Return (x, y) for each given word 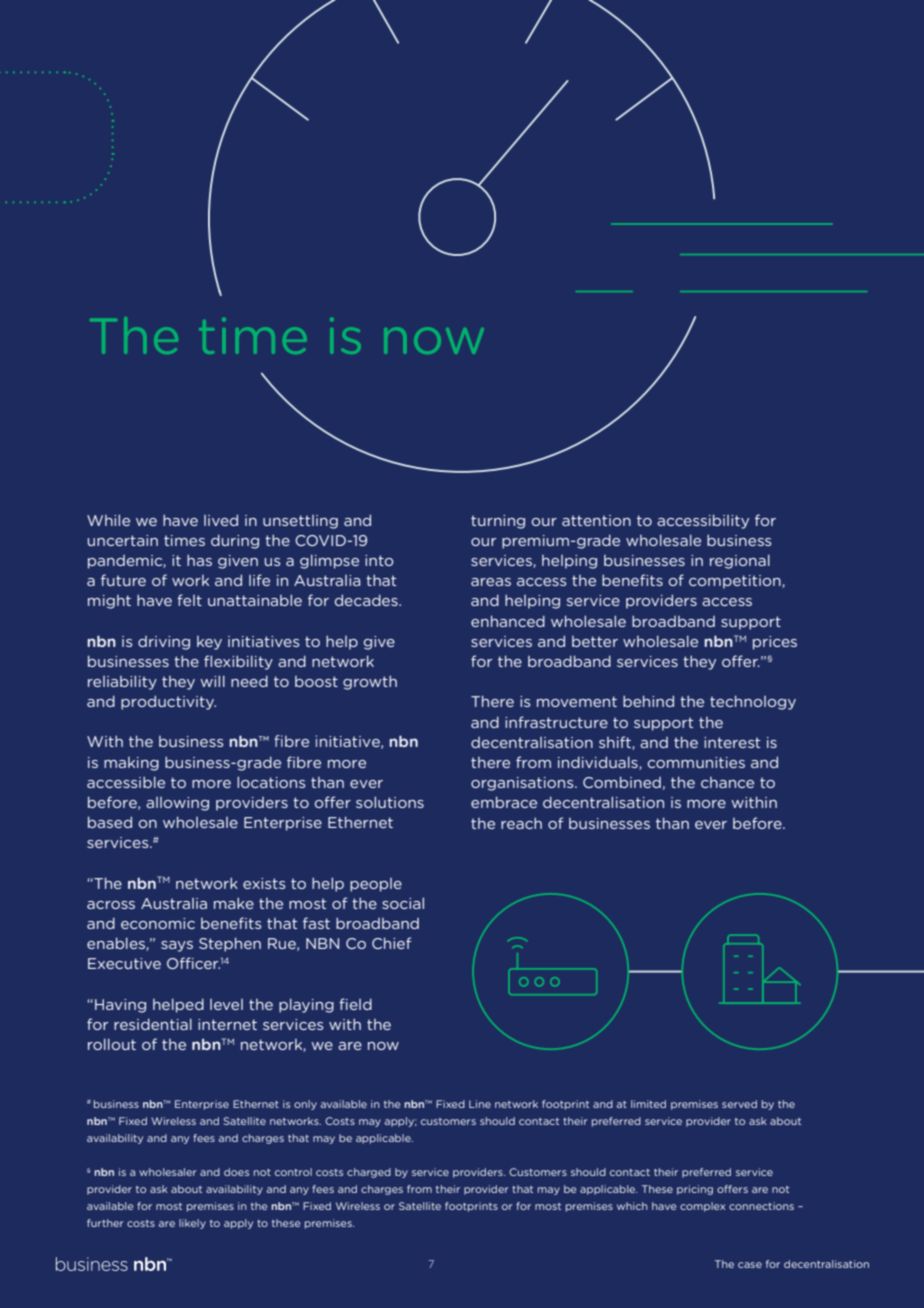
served (739, 1104)
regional (740, 561)
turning (498, 522)
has (199, 560)
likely (192, 1224)
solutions (390, 802)
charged (369, 1173)
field (355, 1004)
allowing (177, 804)
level (226, 1004)
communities (696, 762)
